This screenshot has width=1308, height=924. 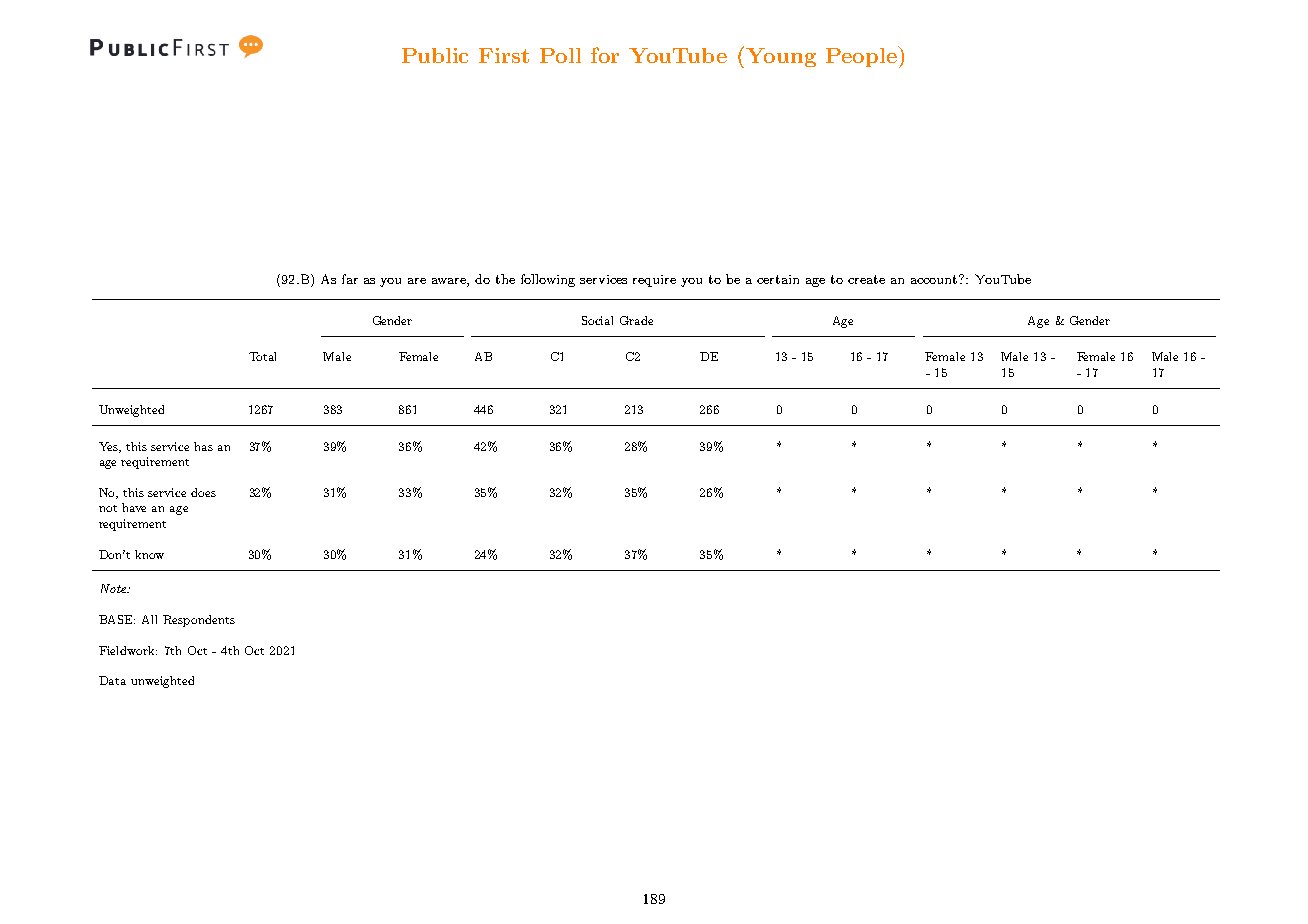 I want to click on Respondents, so click(x=199, y=621).
